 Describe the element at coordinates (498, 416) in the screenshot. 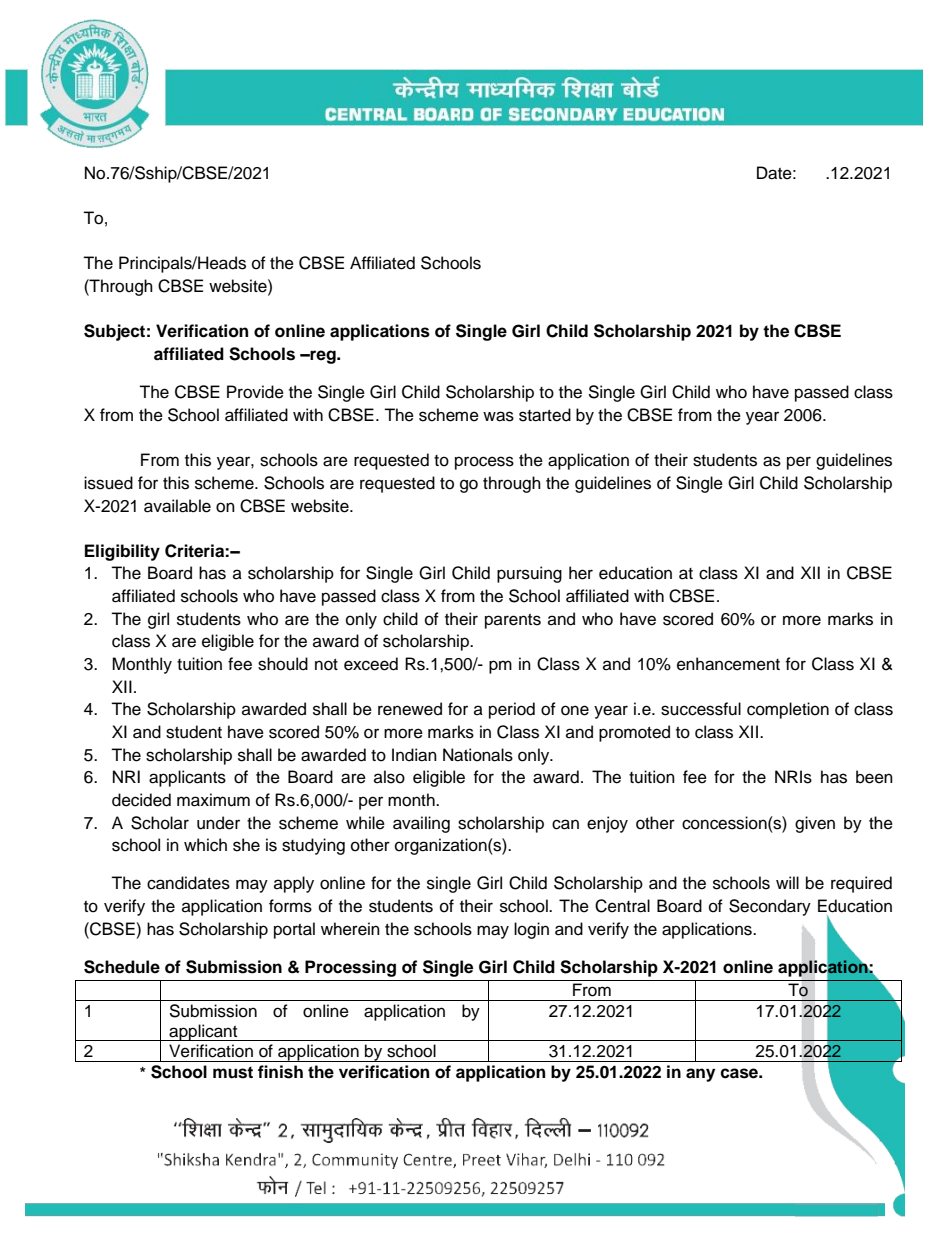

I see `was` at that location.
